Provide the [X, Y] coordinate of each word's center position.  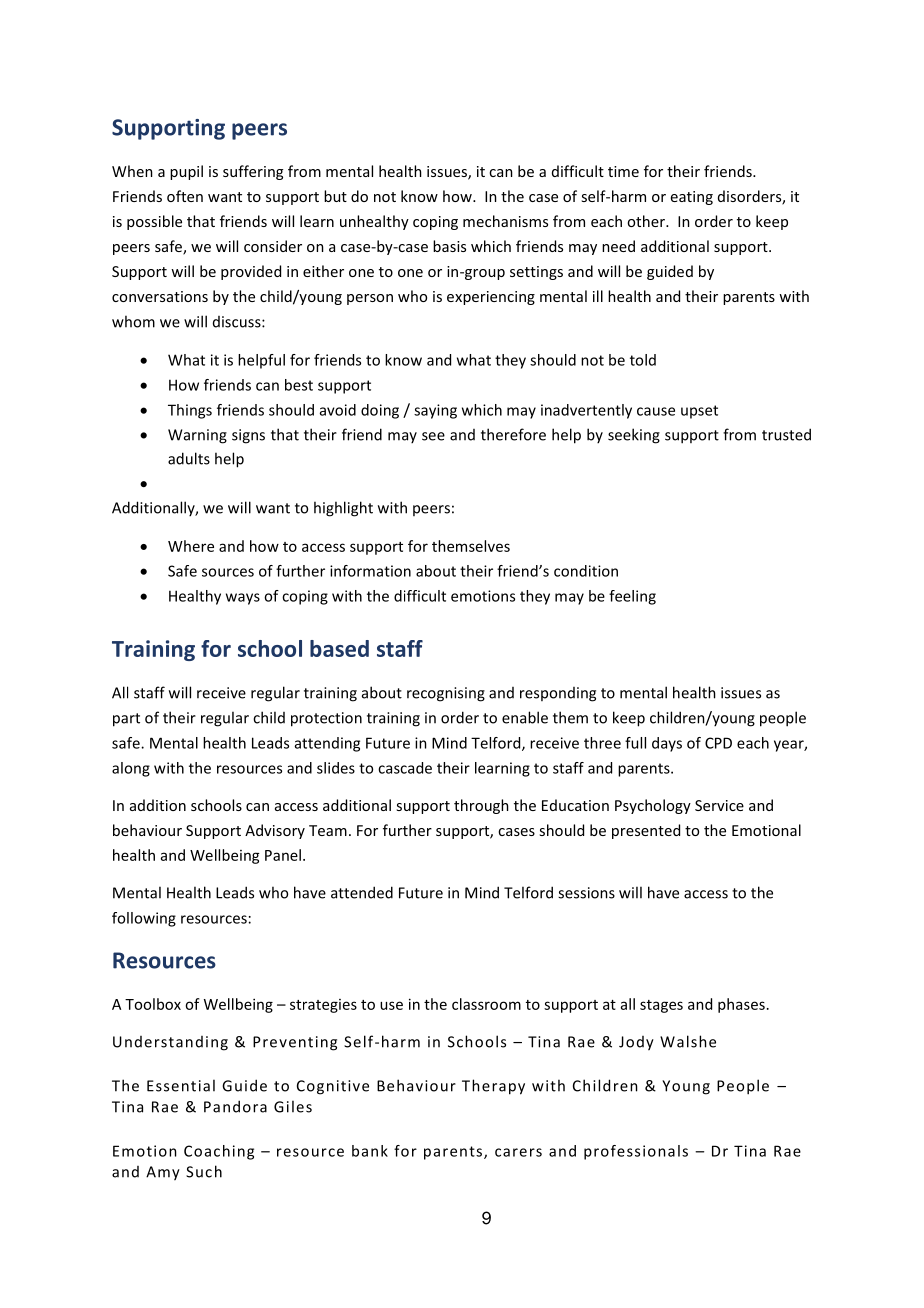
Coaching [219, 1152]
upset [699, 412]
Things [190, 411]
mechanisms [505, 221]
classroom [486, 1004]
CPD [718, 743]
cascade [405, 768]
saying [435, 411]
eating [692, 198]
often [185, 196]
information [370, 571]
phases [741, 1005]
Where [191, 546]
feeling [632, 597]
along [131, 769]
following [144, 919]
